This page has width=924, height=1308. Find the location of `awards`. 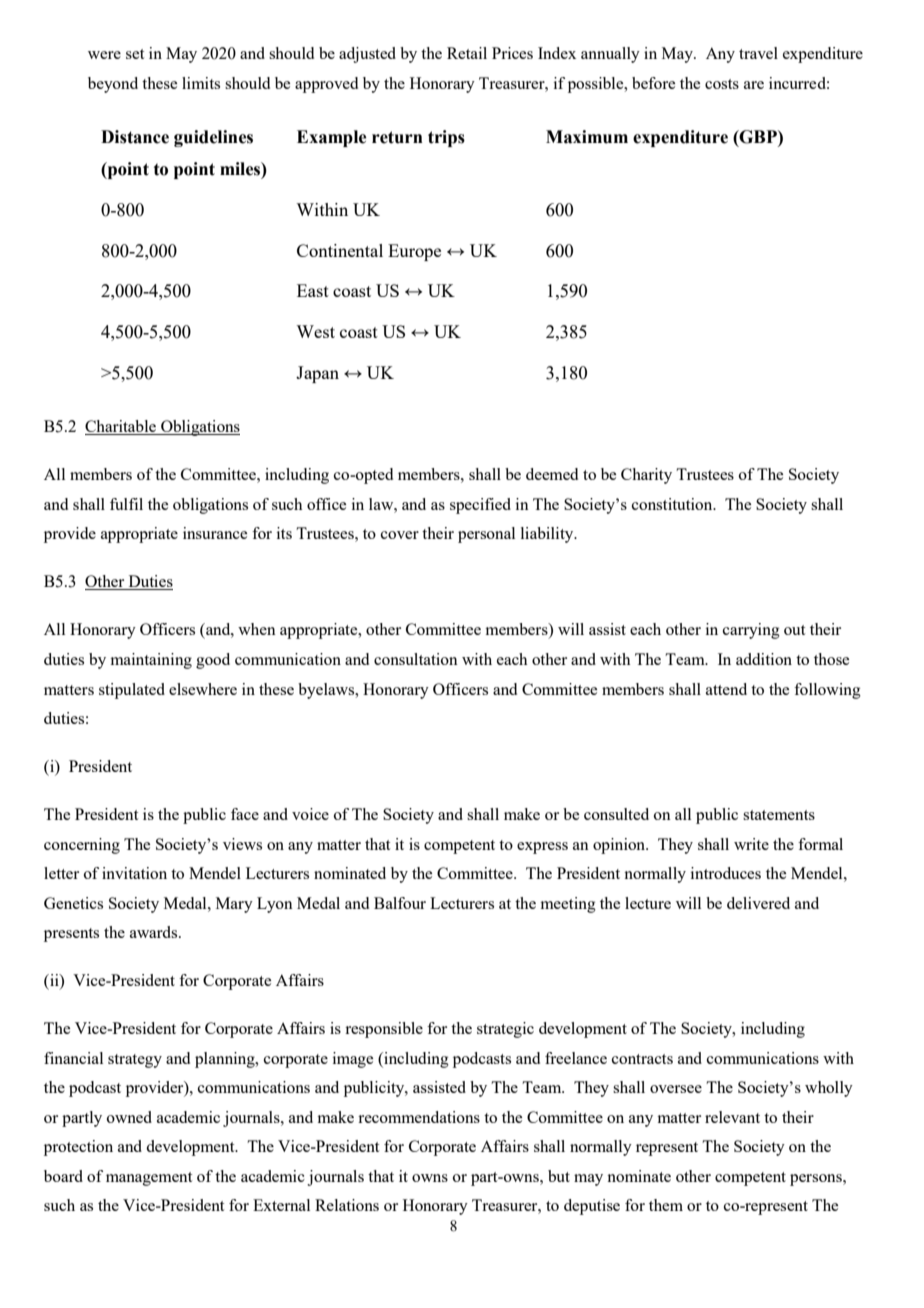

awards is located at coordinates (155, 932).
